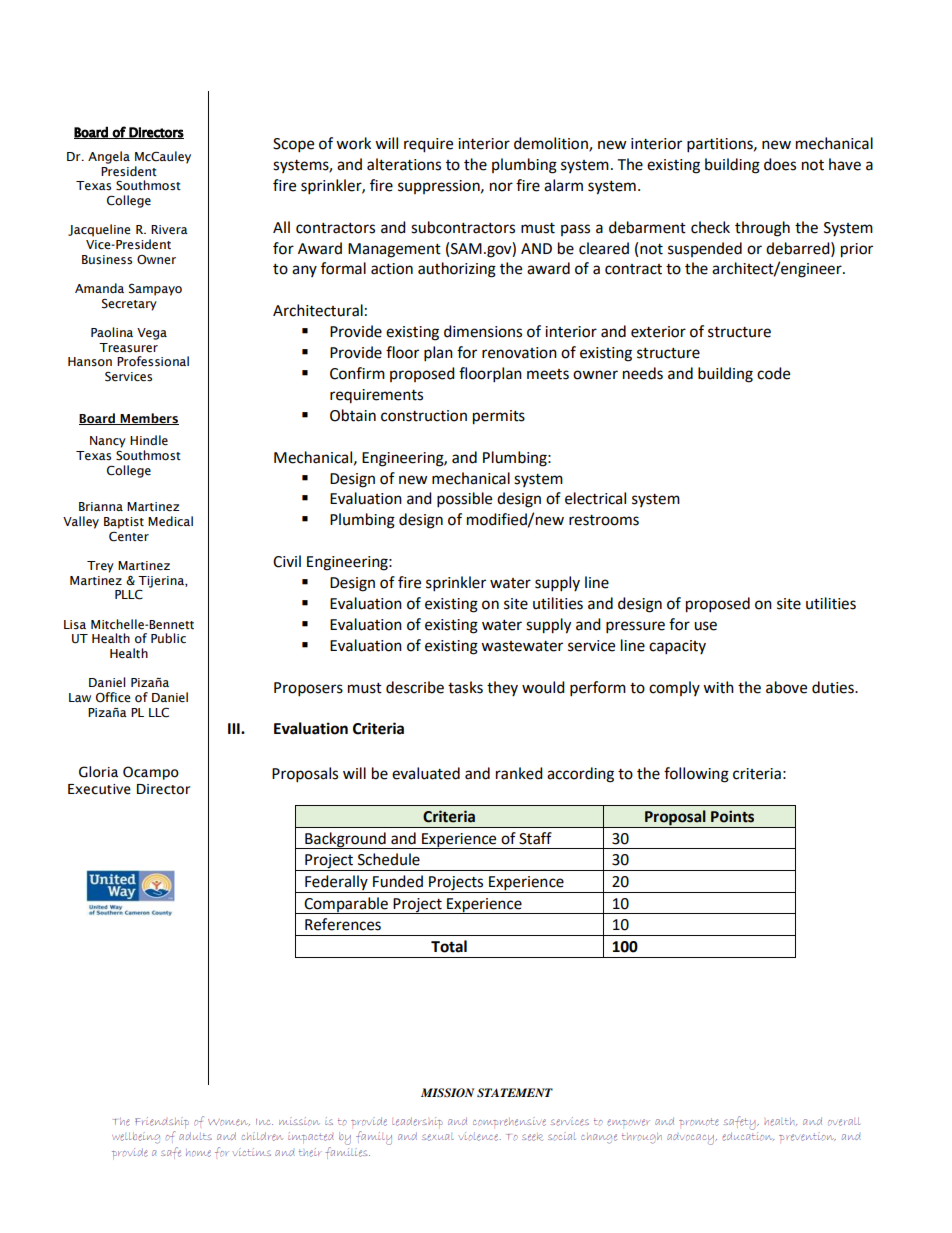 This document has height=1233, width=952. Describe the element at coordinates (786, 687) in the document. I see `above` at that location.
